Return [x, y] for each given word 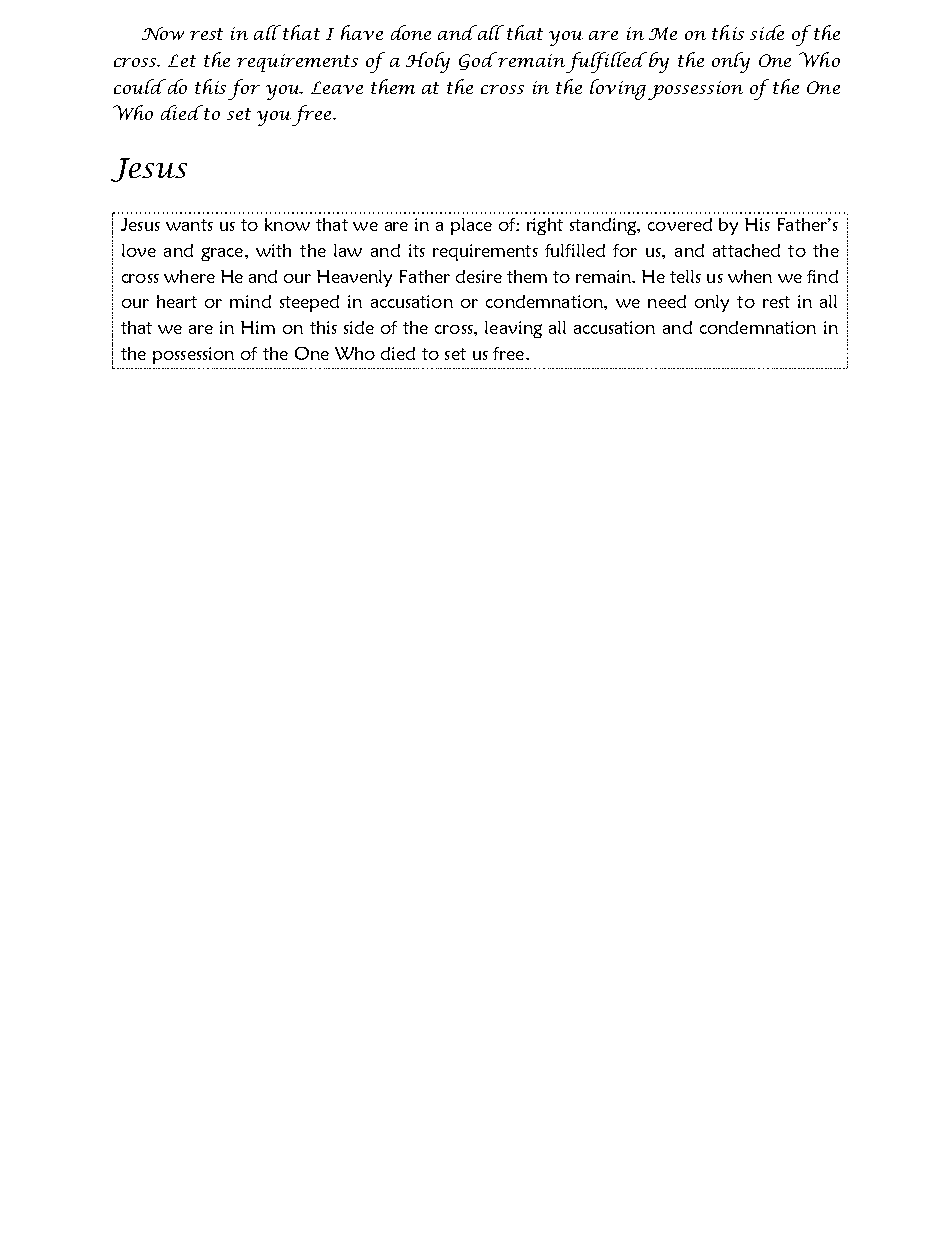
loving [618, 89]
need [667, 301]
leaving [513, 329]
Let [182, 60]
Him [258, 327]
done [411, 32]
